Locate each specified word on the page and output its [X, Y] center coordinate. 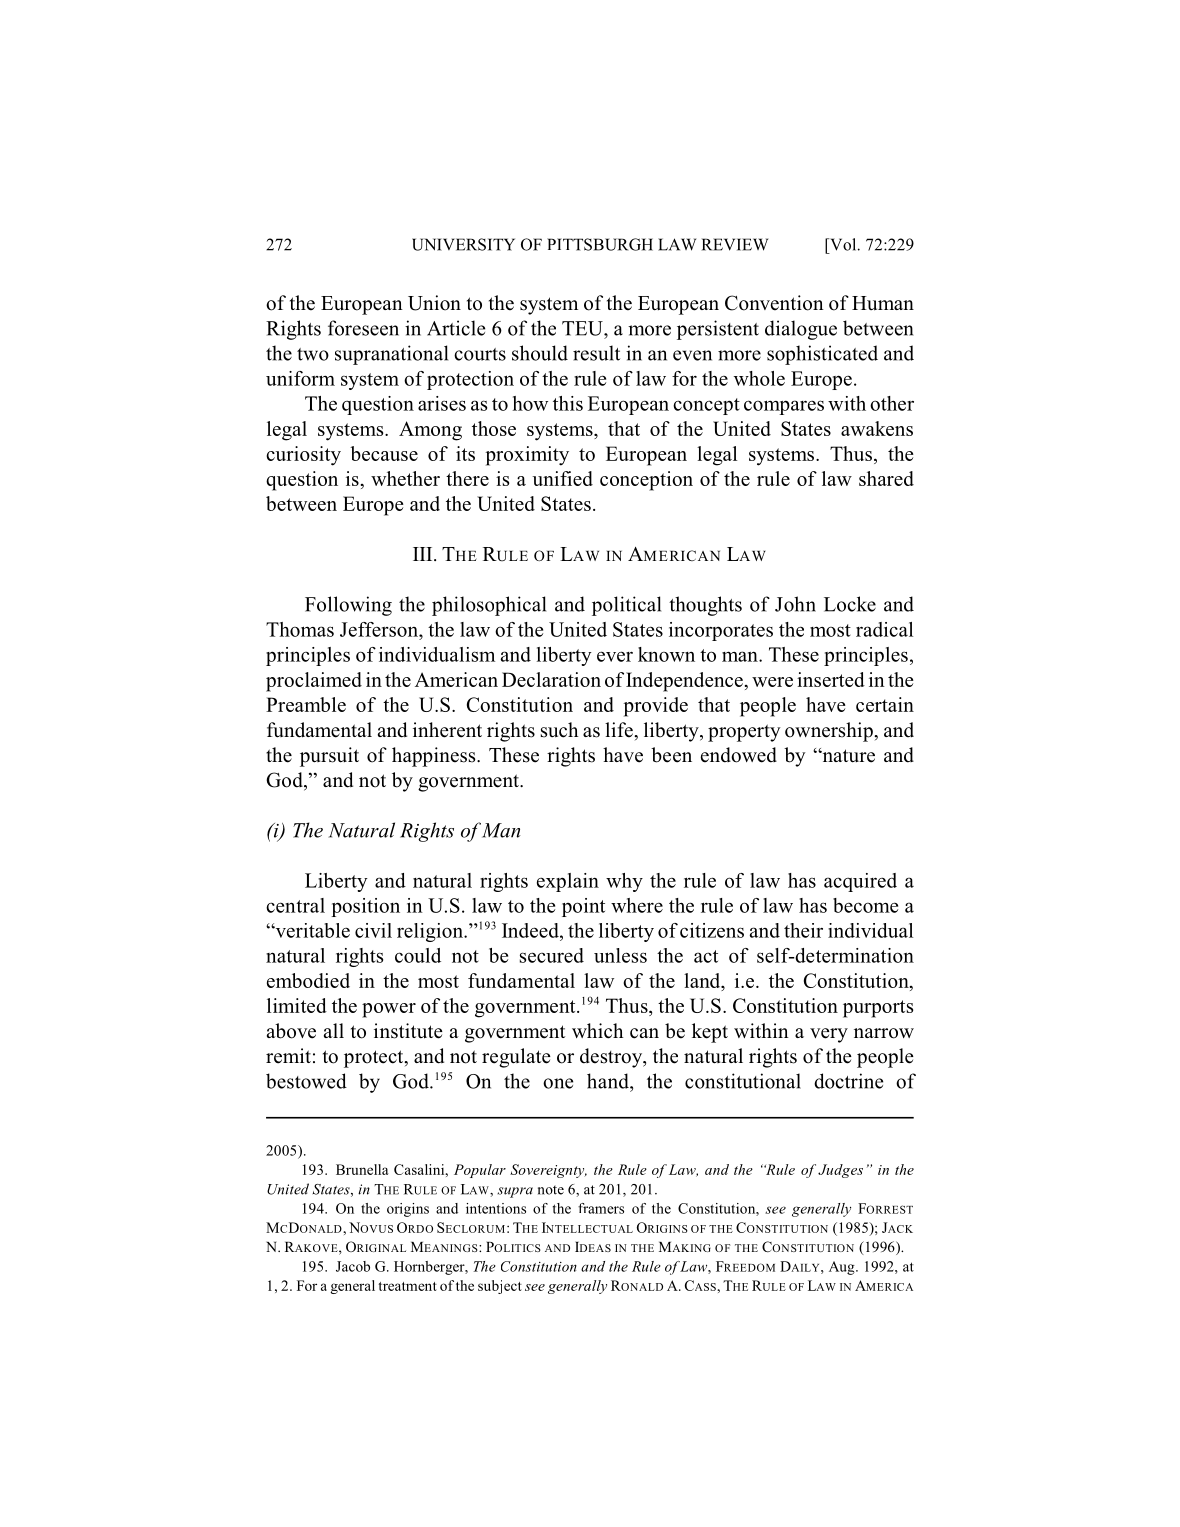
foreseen [363, 328]
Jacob [353, 1266]
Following [348, 606]
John [795, 604]
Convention [774, 303]
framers [601, 1208]
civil [373, 930]
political [626, 606]
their [803, 930]
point [583, 907]
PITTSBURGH [600, 244]
